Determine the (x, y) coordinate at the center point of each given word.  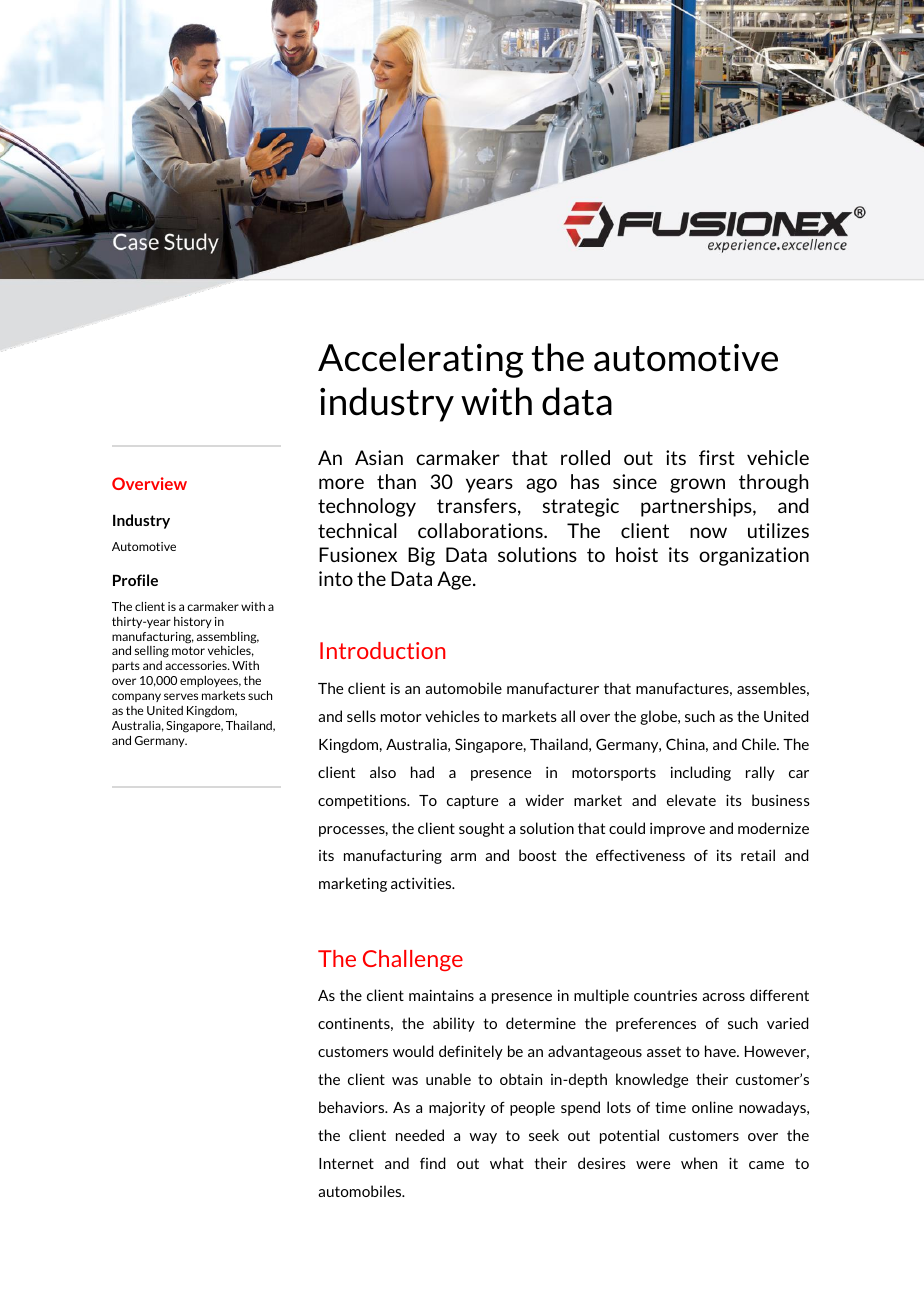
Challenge (413, 960)
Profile (135, 580)
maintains (441, 995)
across (723, 997)
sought (481, 829)
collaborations (481, 530)
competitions (363, 801)
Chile (760, 744)
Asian (379, 457)
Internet (346, 1163)
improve (677, 830)
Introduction (382, 650)
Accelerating (420, 360)
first (717, 457)
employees (210, 681)
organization (754, 556)
